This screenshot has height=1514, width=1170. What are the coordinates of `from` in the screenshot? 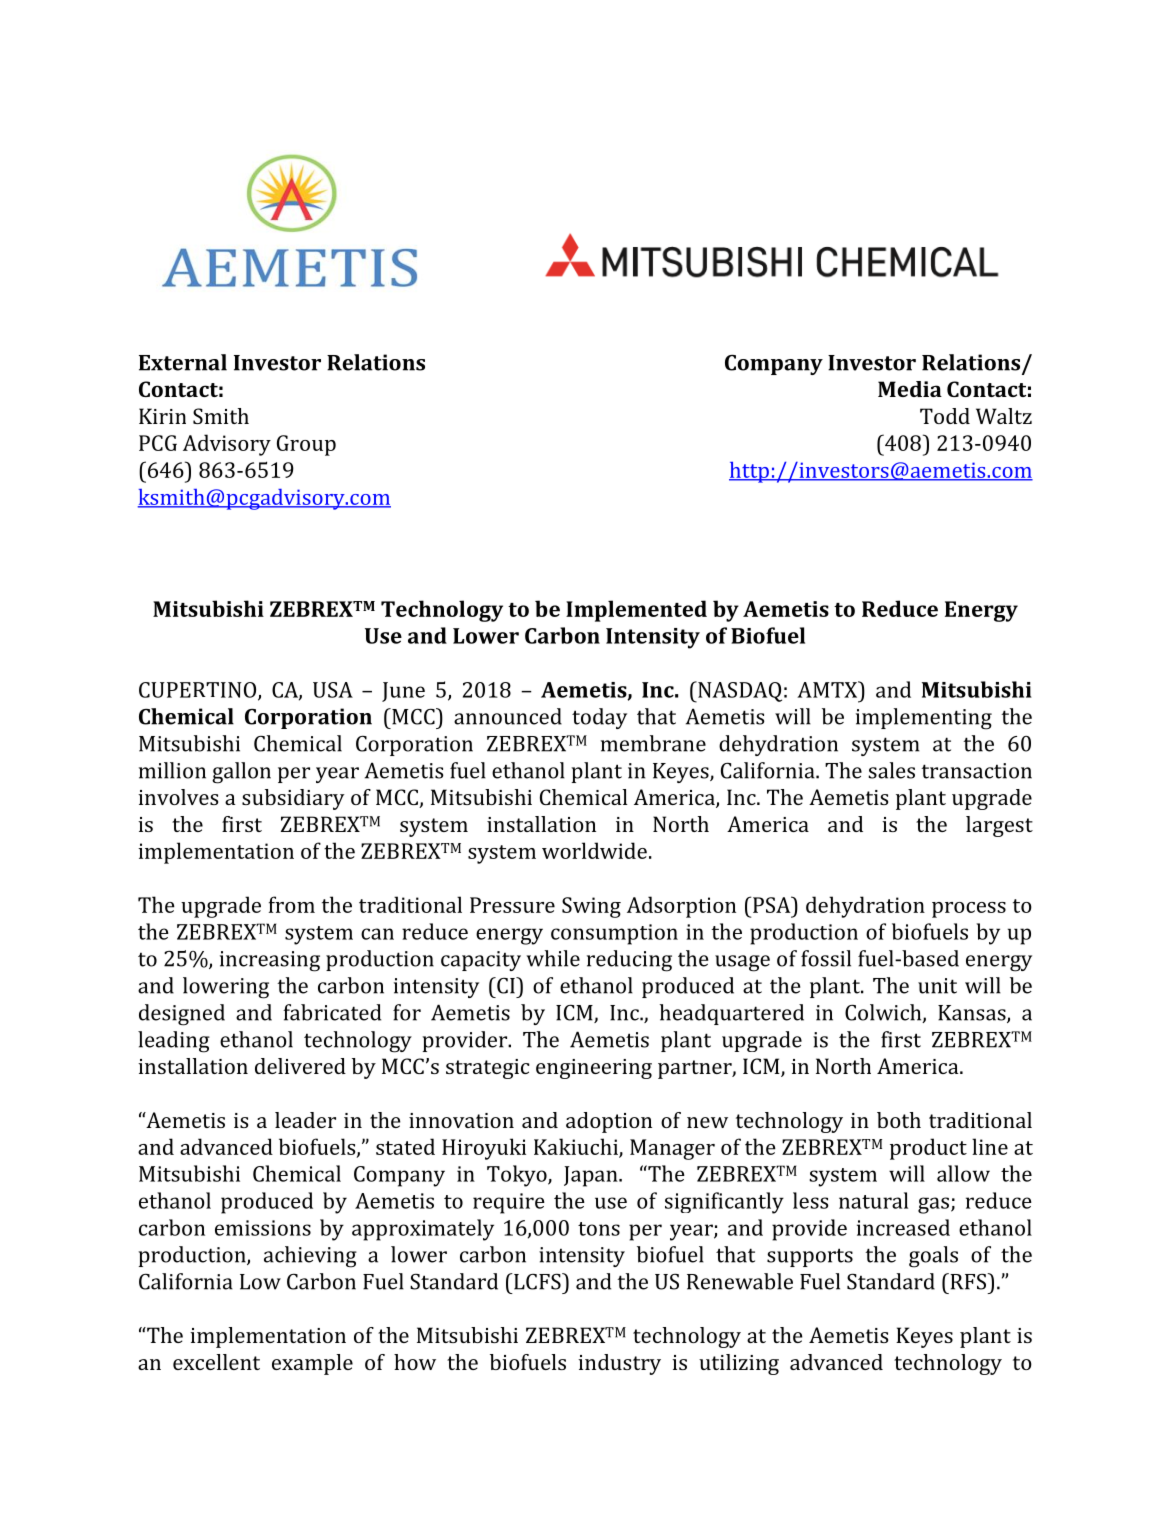 It's located at (292, 904).
